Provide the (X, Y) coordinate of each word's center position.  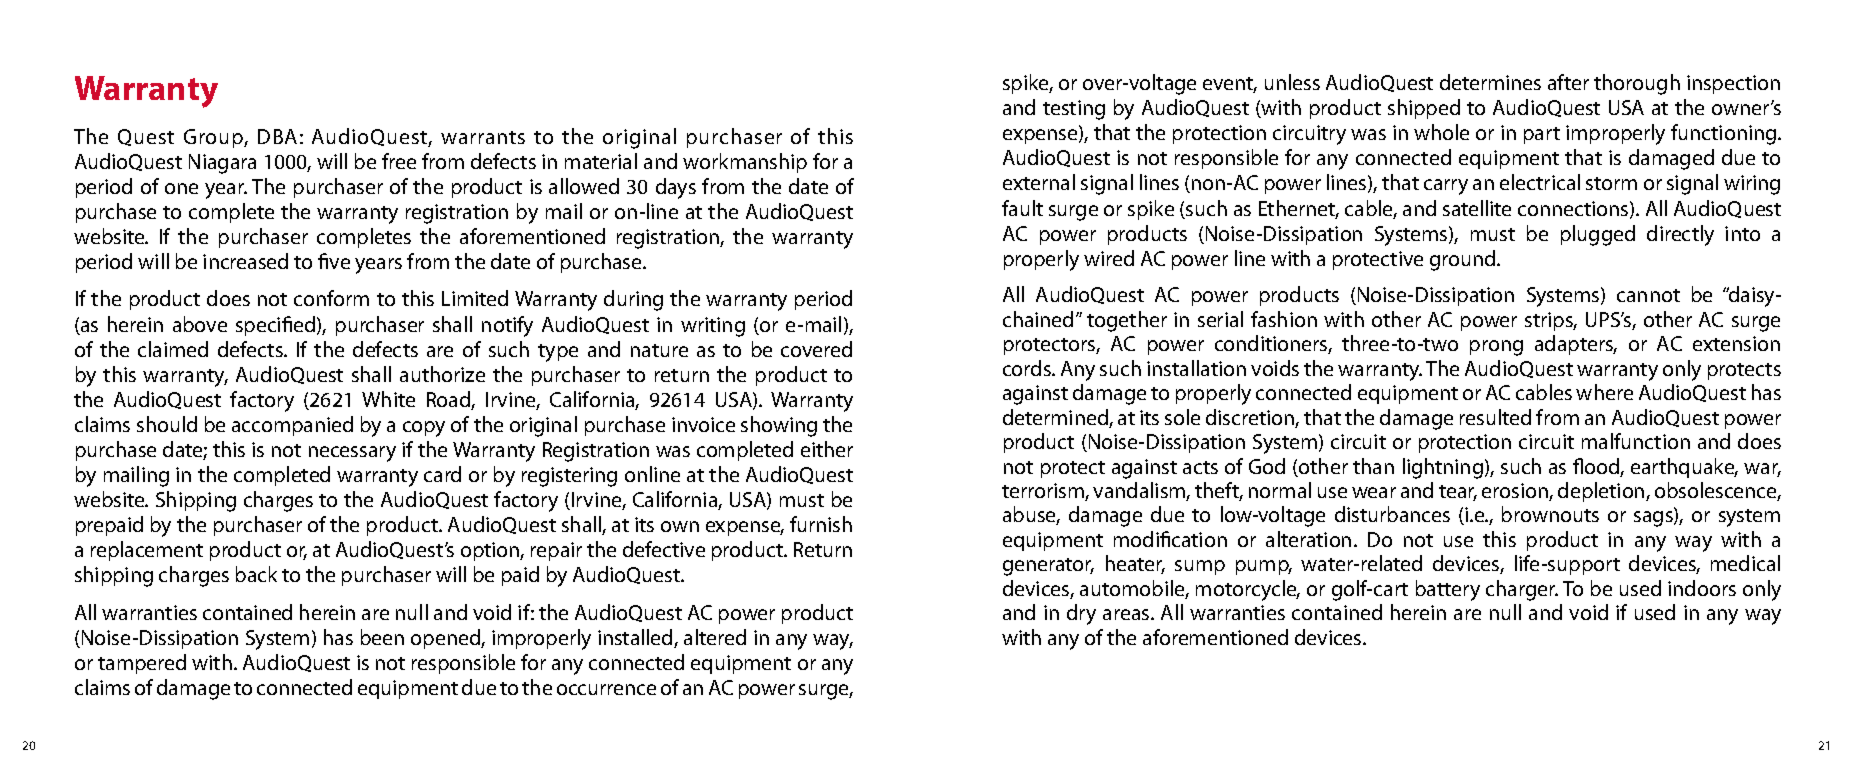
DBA (277, 136)
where (1604, 392)
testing (1074, 110)
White (388, 399)
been (382, 637)
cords (1028, 368)
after (1568, 82)
